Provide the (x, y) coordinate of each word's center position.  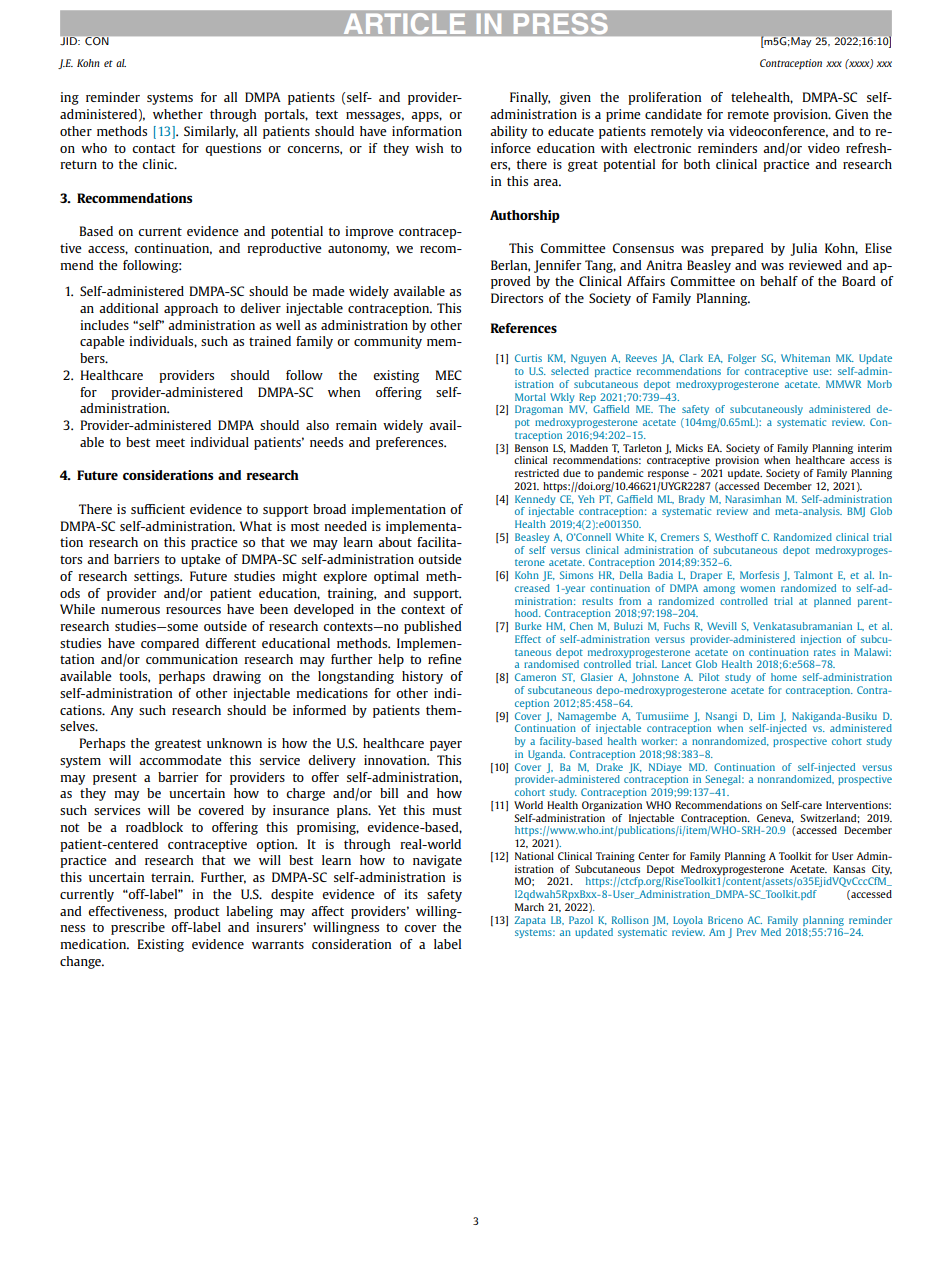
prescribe (138, 928)
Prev (746, 932)
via (715, 131)
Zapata (530, 921)
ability (508, 132)
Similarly (211, 132)
